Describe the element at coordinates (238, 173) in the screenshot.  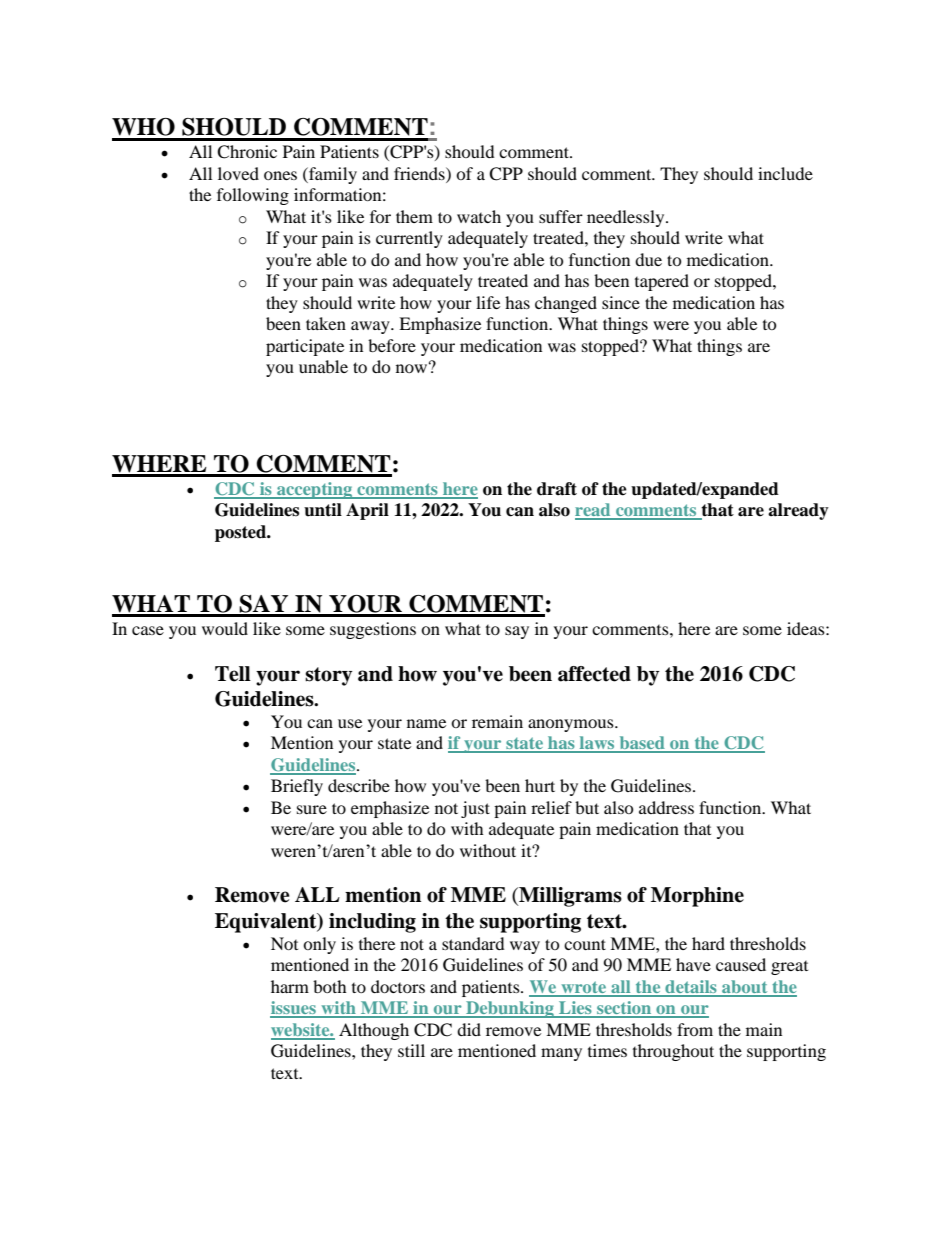
I see `loved` at that location.
